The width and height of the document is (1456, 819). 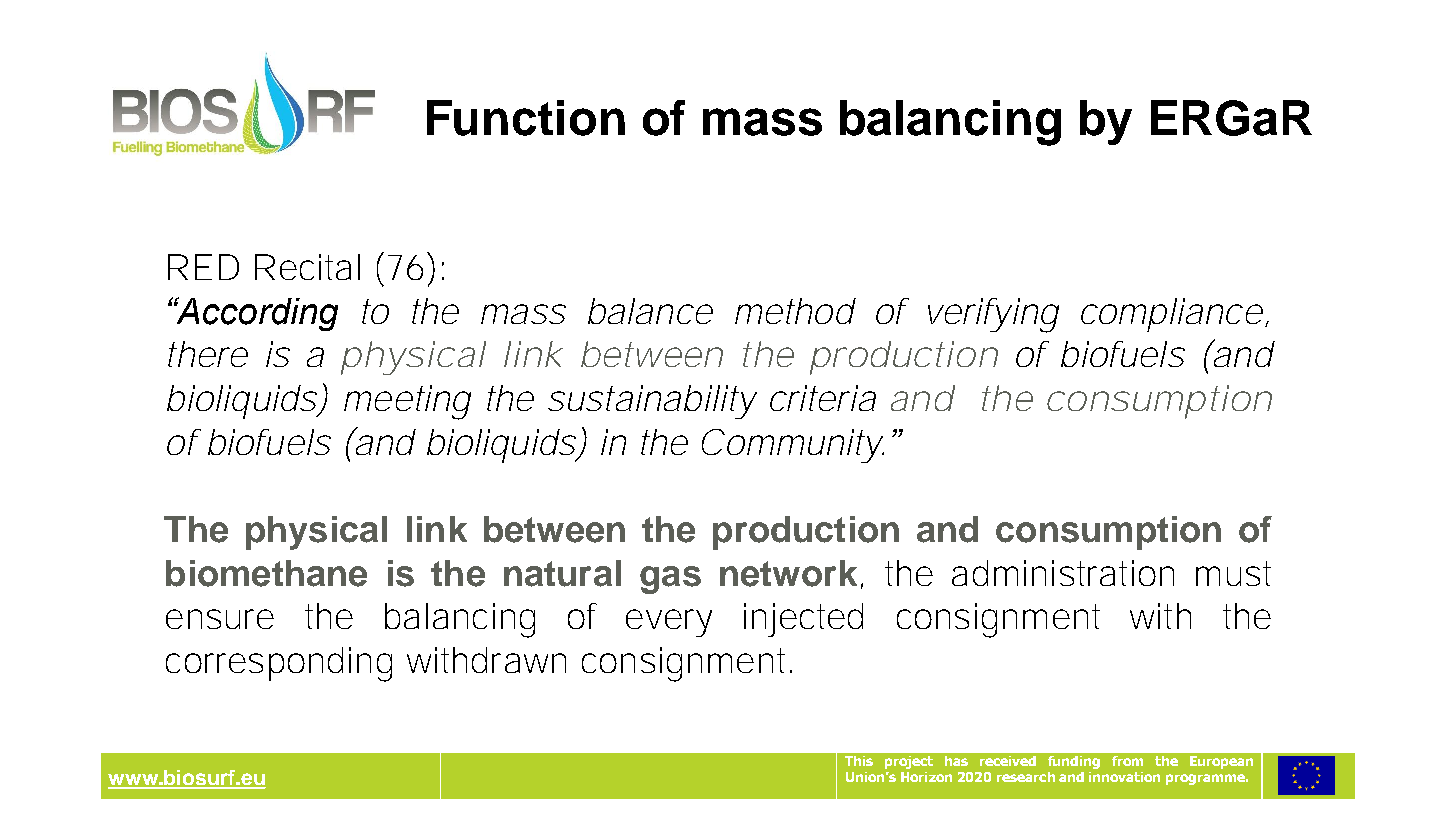 I want to click on Community, so click(x=793, y=446).
